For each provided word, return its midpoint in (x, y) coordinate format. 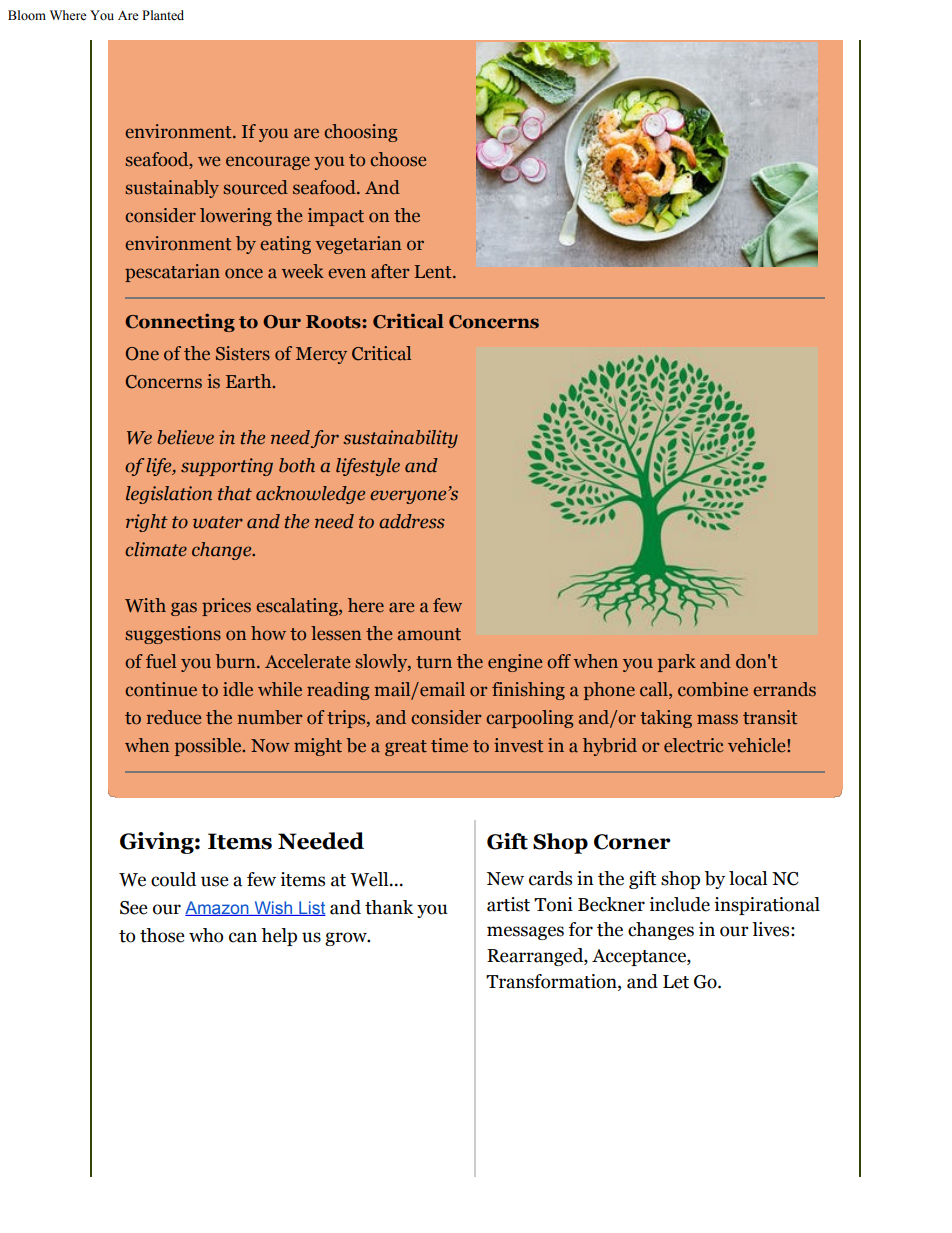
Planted (163, 15)
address (412, 521)
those (162, 935)
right (147, 523)
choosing (360, 133)
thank (389, 907)
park (677, 663)
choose (398, 159)
